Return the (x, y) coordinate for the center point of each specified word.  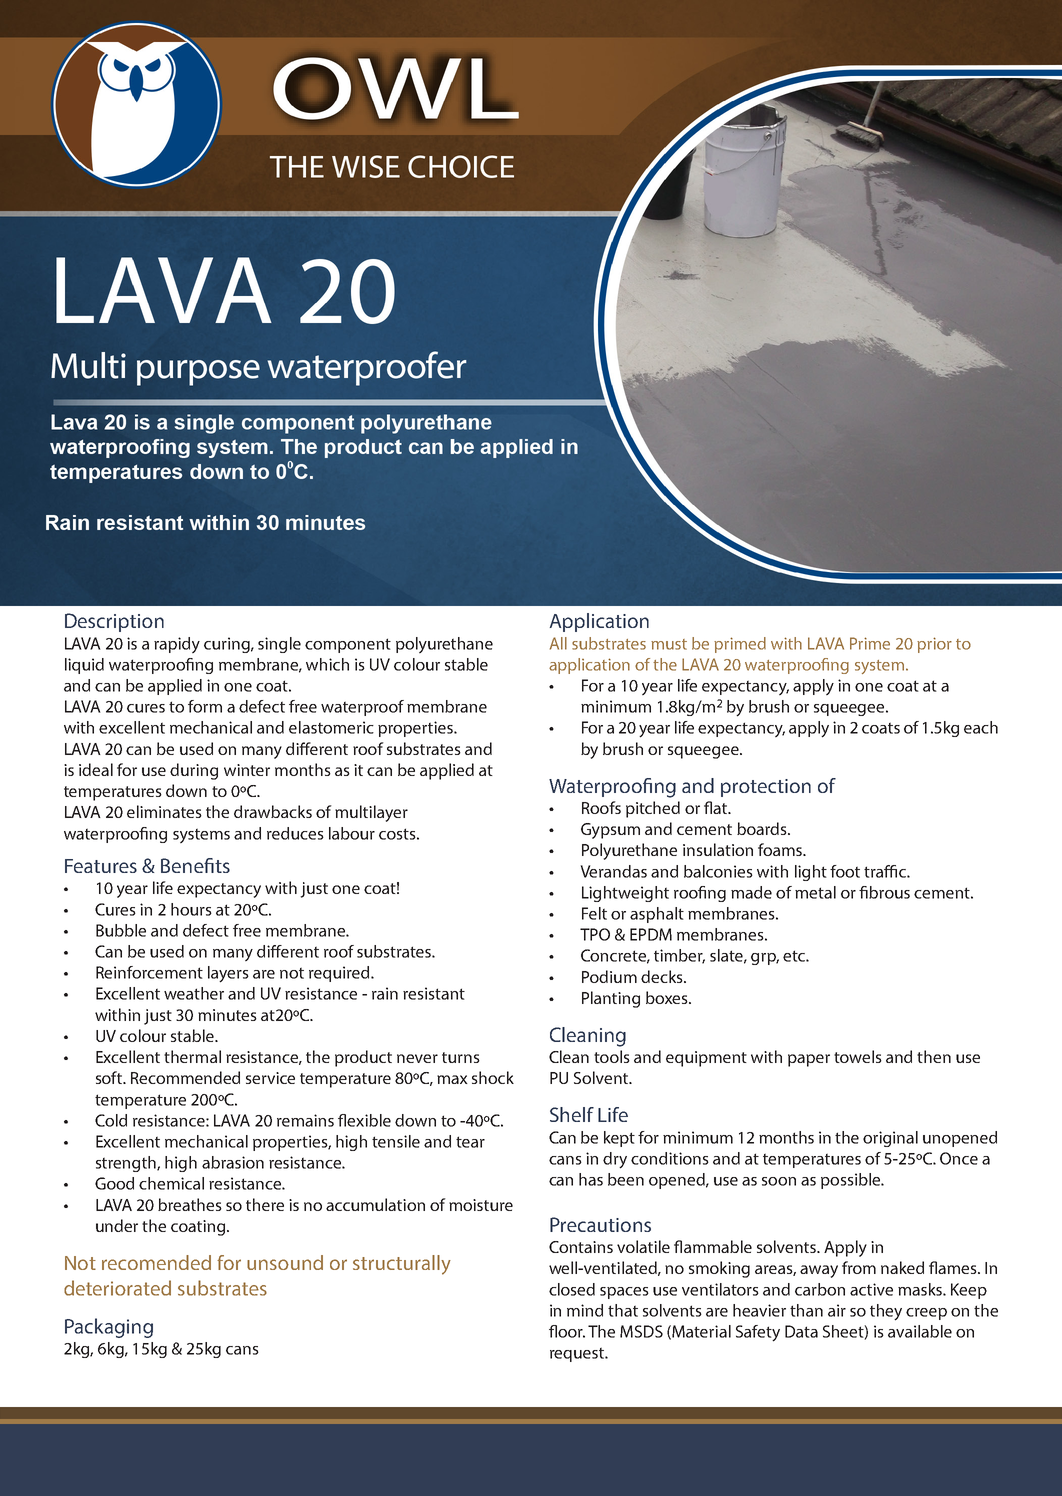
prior (934, 645)
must (669, 644)
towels (858, 1056)
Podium (609, 976)
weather (194, 993)
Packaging (109, 1328)
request (578, 1354)
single (279, 645)
